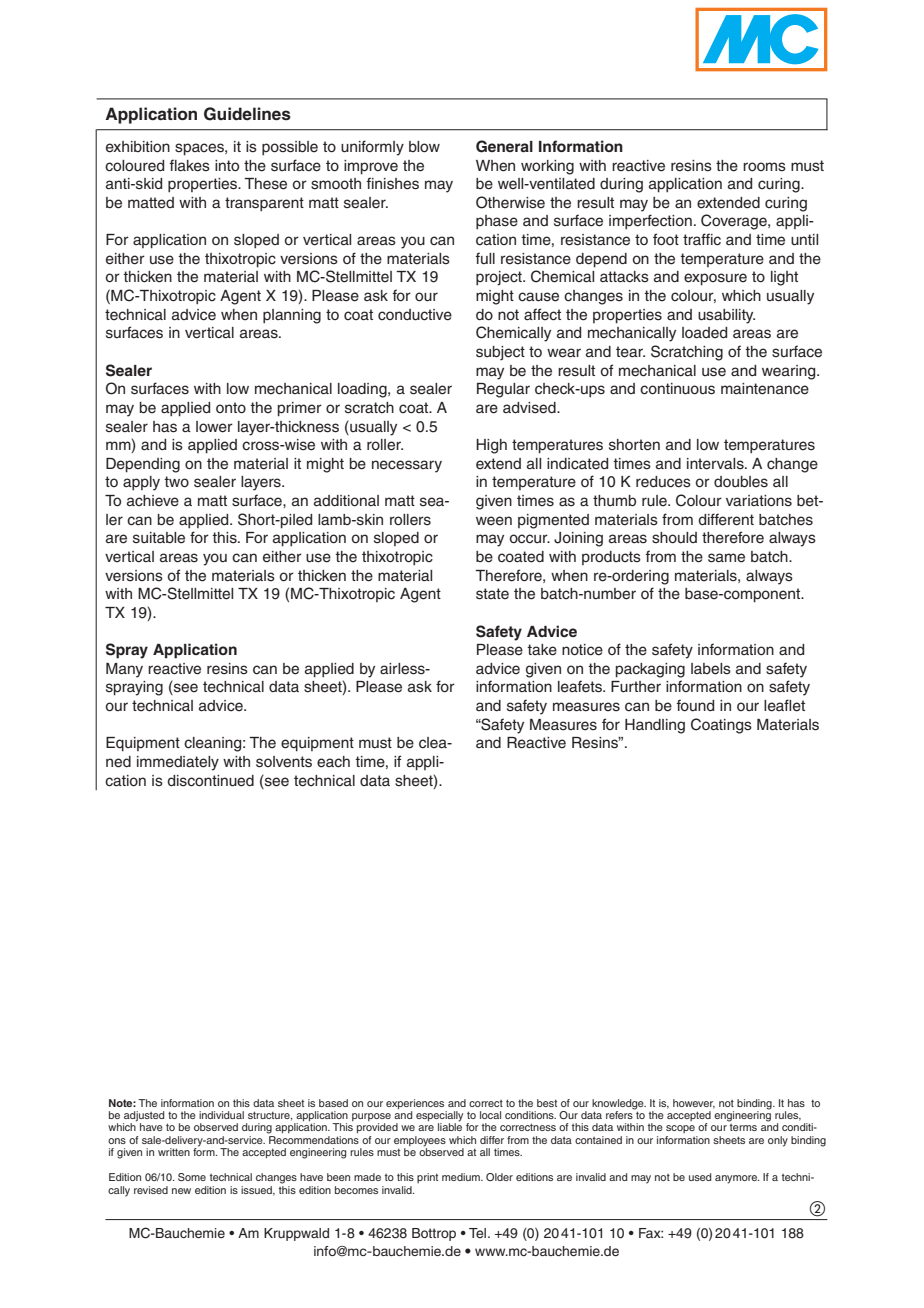 This page has width=924, height=1308. I want to click on onto, so click(231, 407).
